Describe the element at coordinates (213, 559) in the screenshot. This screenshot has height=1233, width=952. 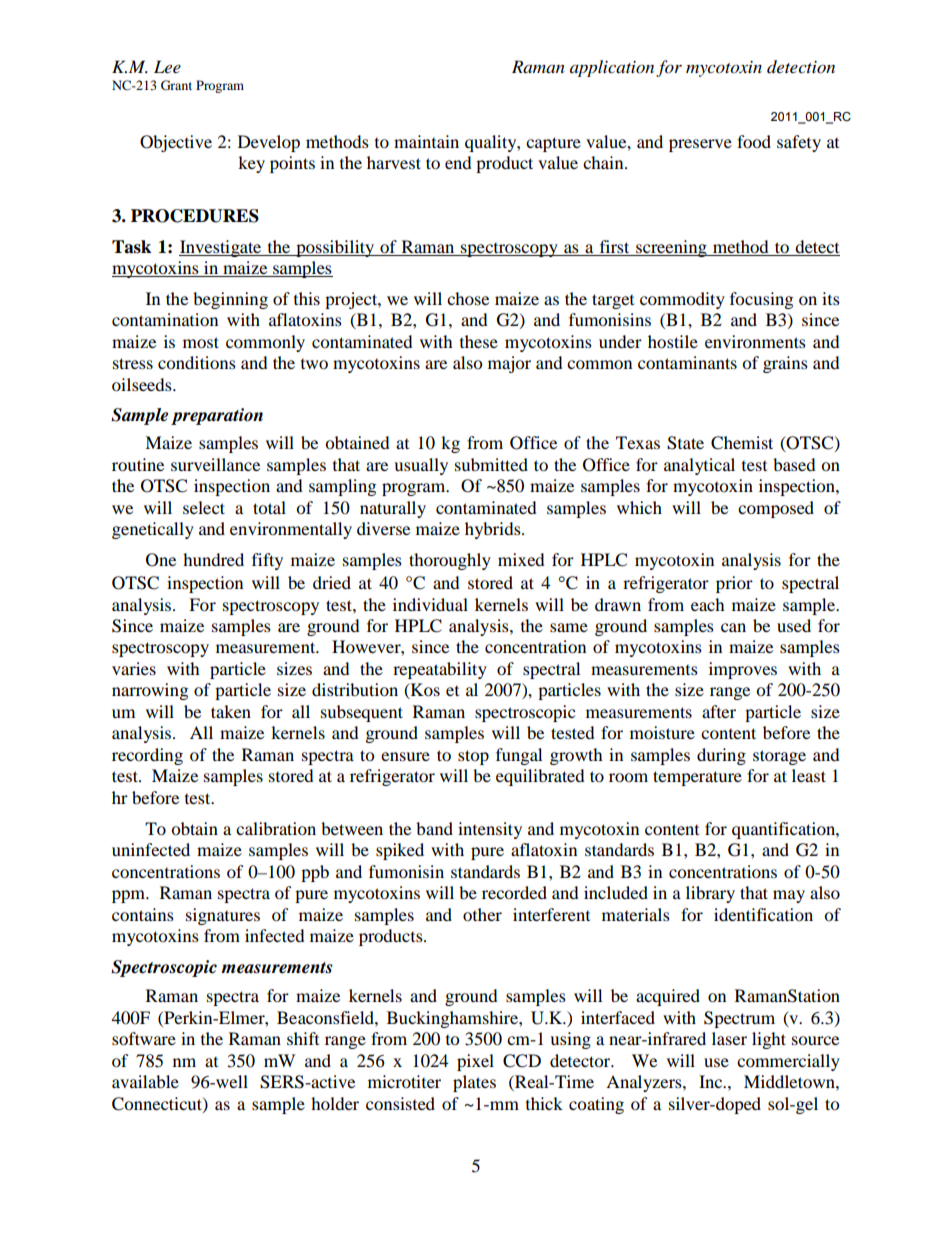
I see `hundred` at that location.
